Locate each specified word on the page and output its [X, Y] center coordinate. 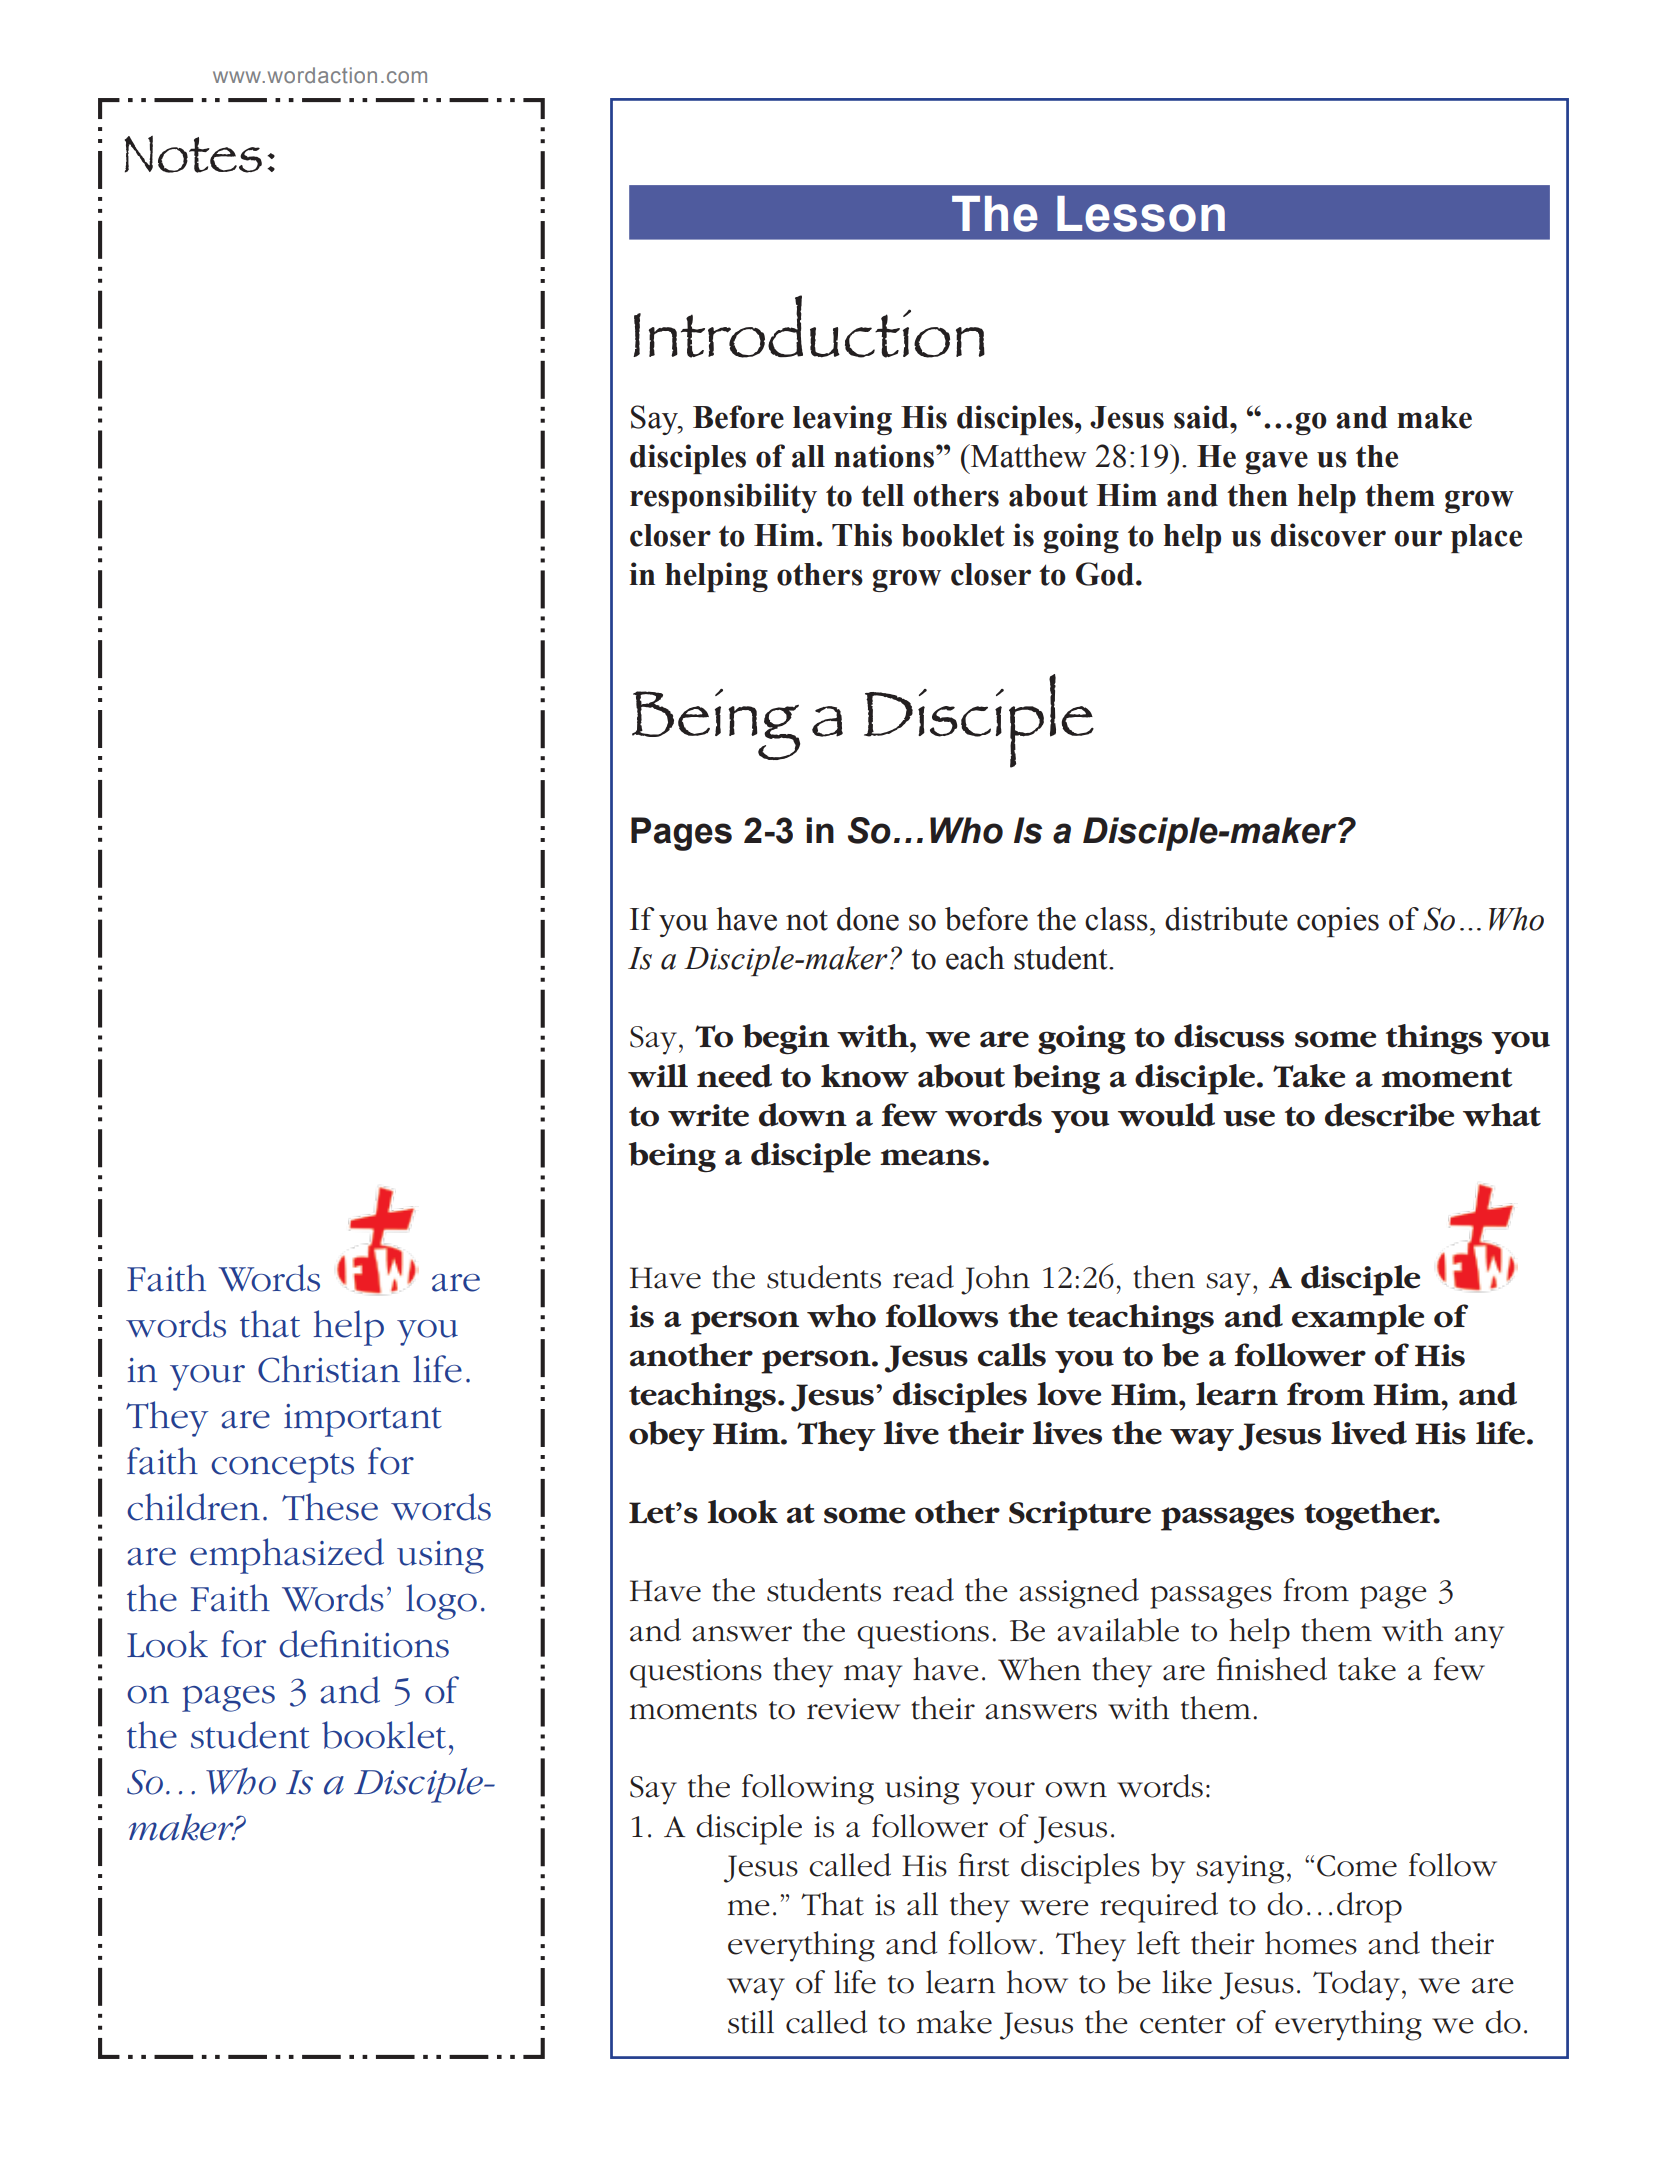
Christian [329, 1369]
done [868, 919]
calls [1012, 1355]
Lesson [1141, 214]
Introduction [809, 326]
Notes [193, 154]
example [1358, 1319]
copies [1338, 922]
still [751, 2022]
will [658, 1076]
